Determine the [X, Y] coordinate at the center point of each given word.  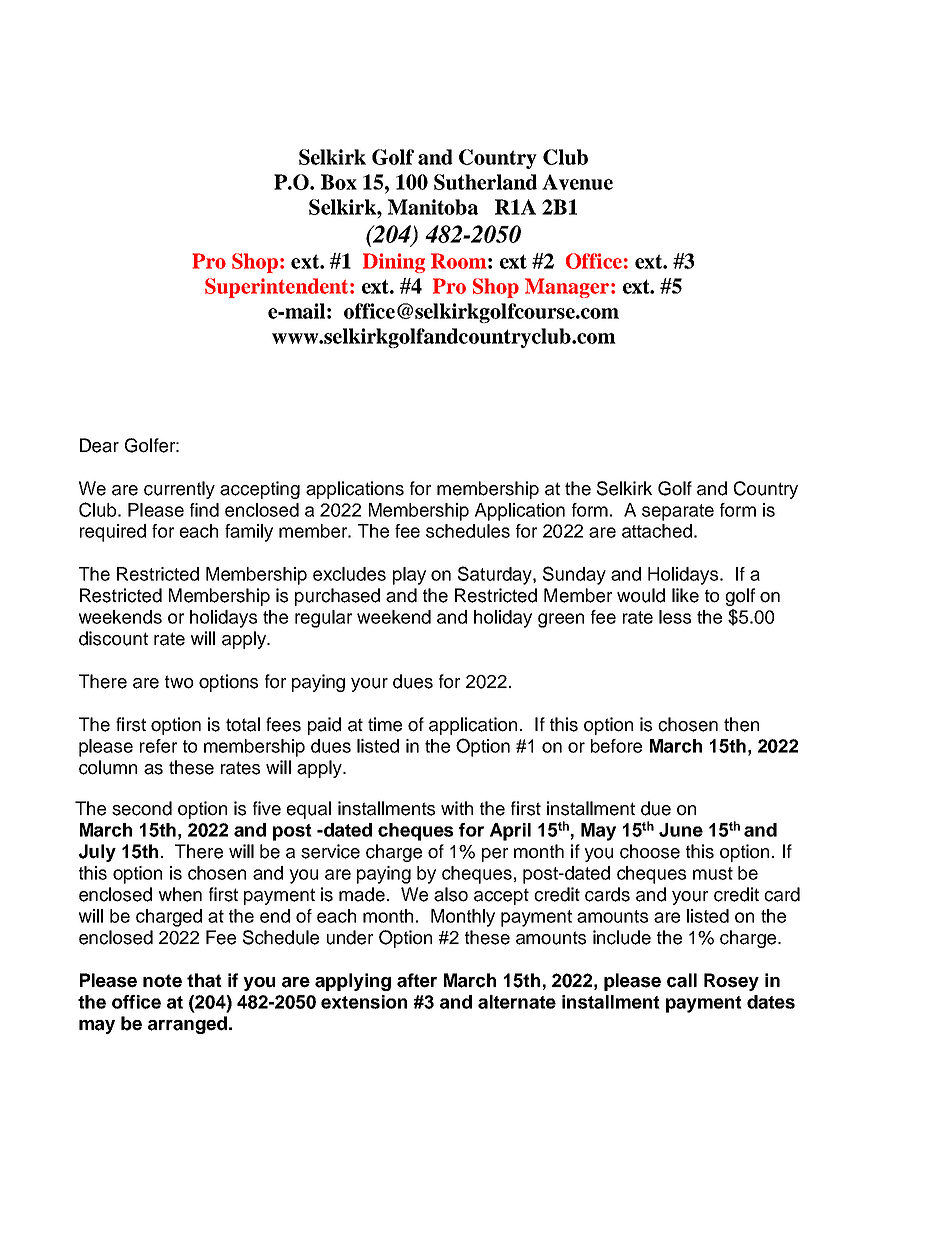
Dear [99, 445]
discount [113, 638]
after [417, 980]
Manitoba [433, 207]
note [162, 981]
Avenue [577, 182]
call [682, 980]
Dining [394, 263]
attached [657, 531]
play [409, 576]
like [685, 595]
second [142, 808]
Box [339, 182]
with [457, 808]
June [681, 830]
